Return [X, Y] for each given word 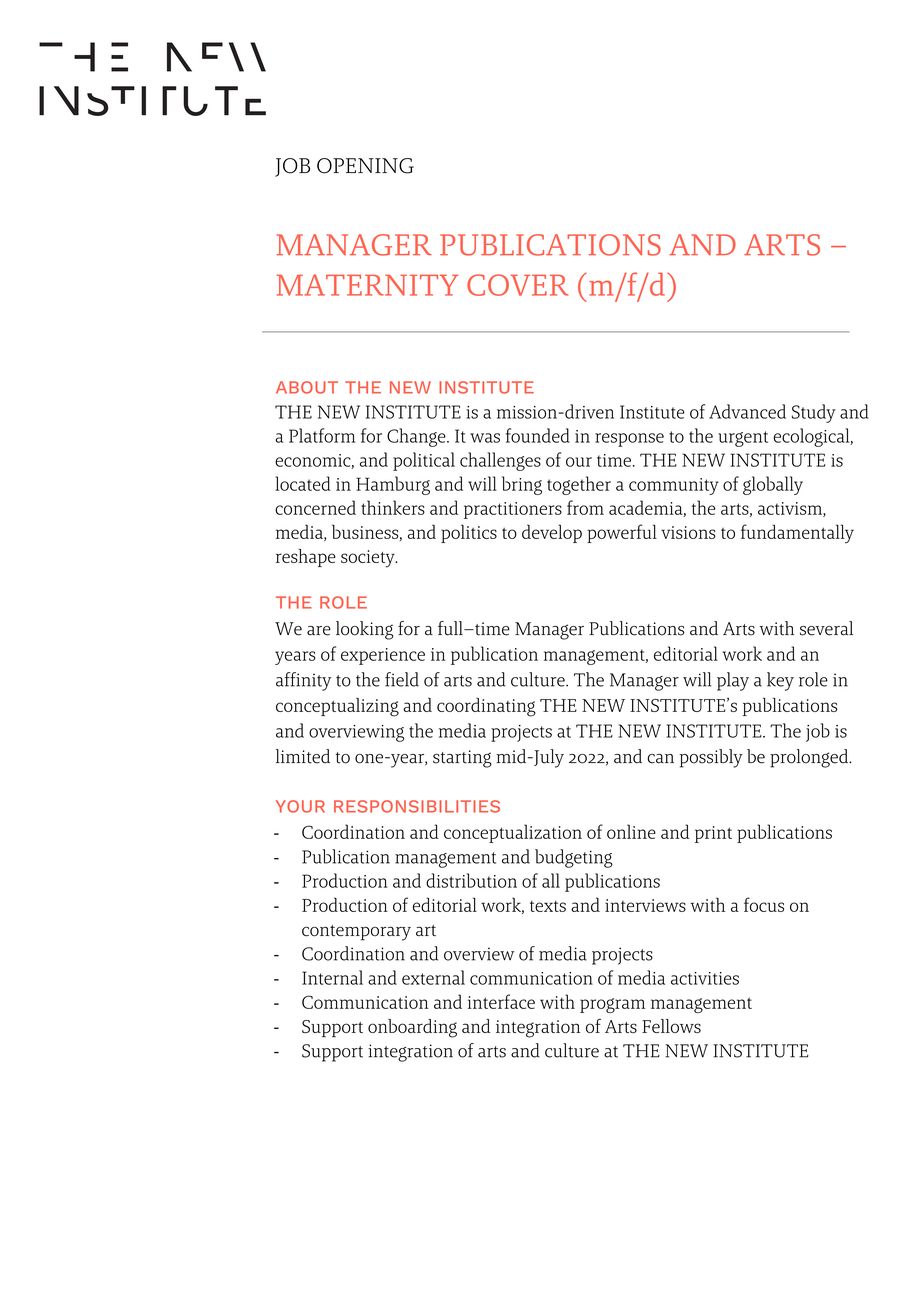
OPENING [365, 166]
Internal [332, 977]
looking [365, 630]
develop [552, 533]
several [826, 628]
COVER [517, 285]
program [612, 1005]
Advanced [747, 411]
